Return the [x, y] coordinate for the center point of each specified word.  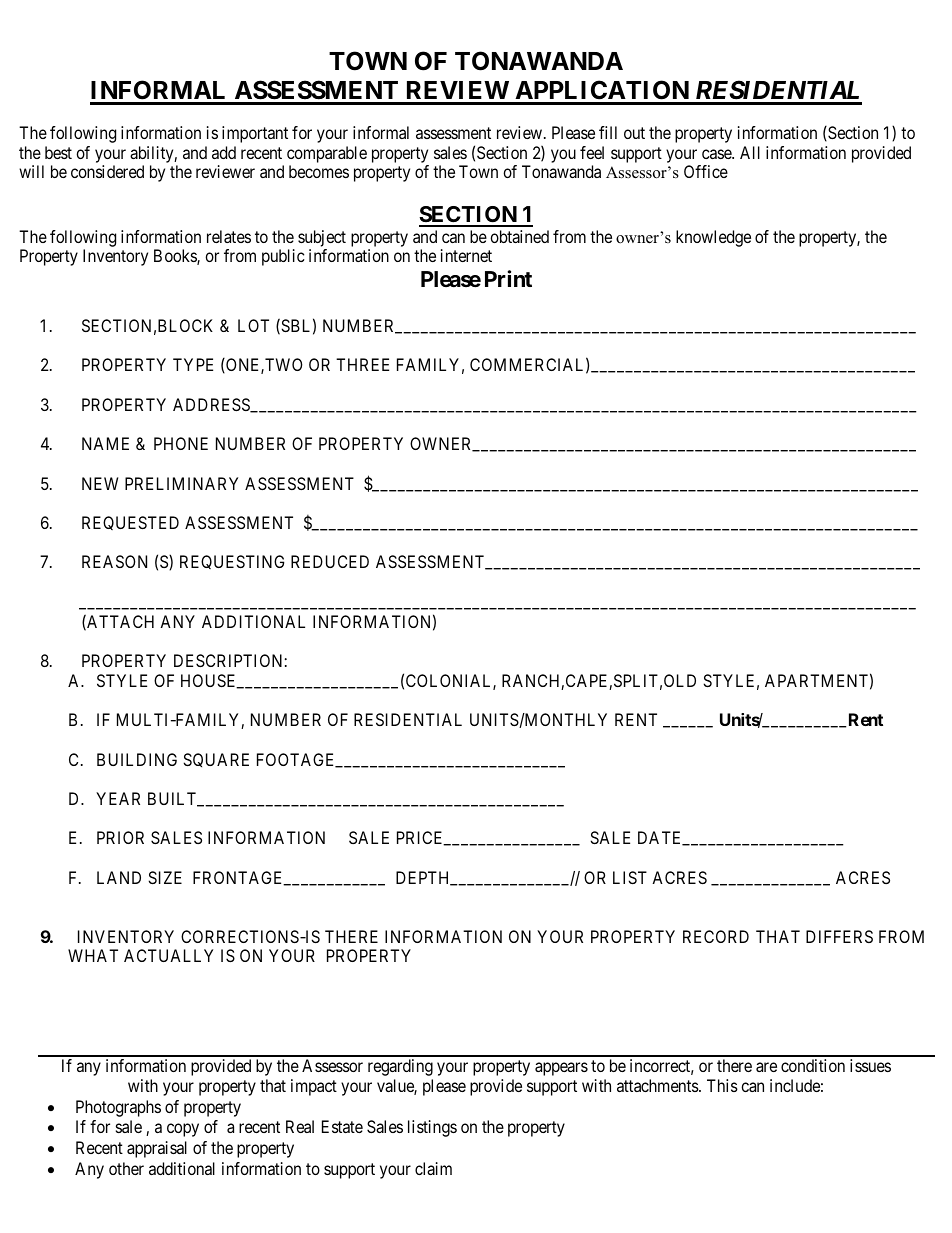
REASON [114, 561]
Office [706, 171]
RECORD [716, 936]
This [722, 1085]
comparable [327, 154]
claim [433, 1168]
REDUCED [330, 561]
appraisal [157, 1149]
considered [107, 171]
